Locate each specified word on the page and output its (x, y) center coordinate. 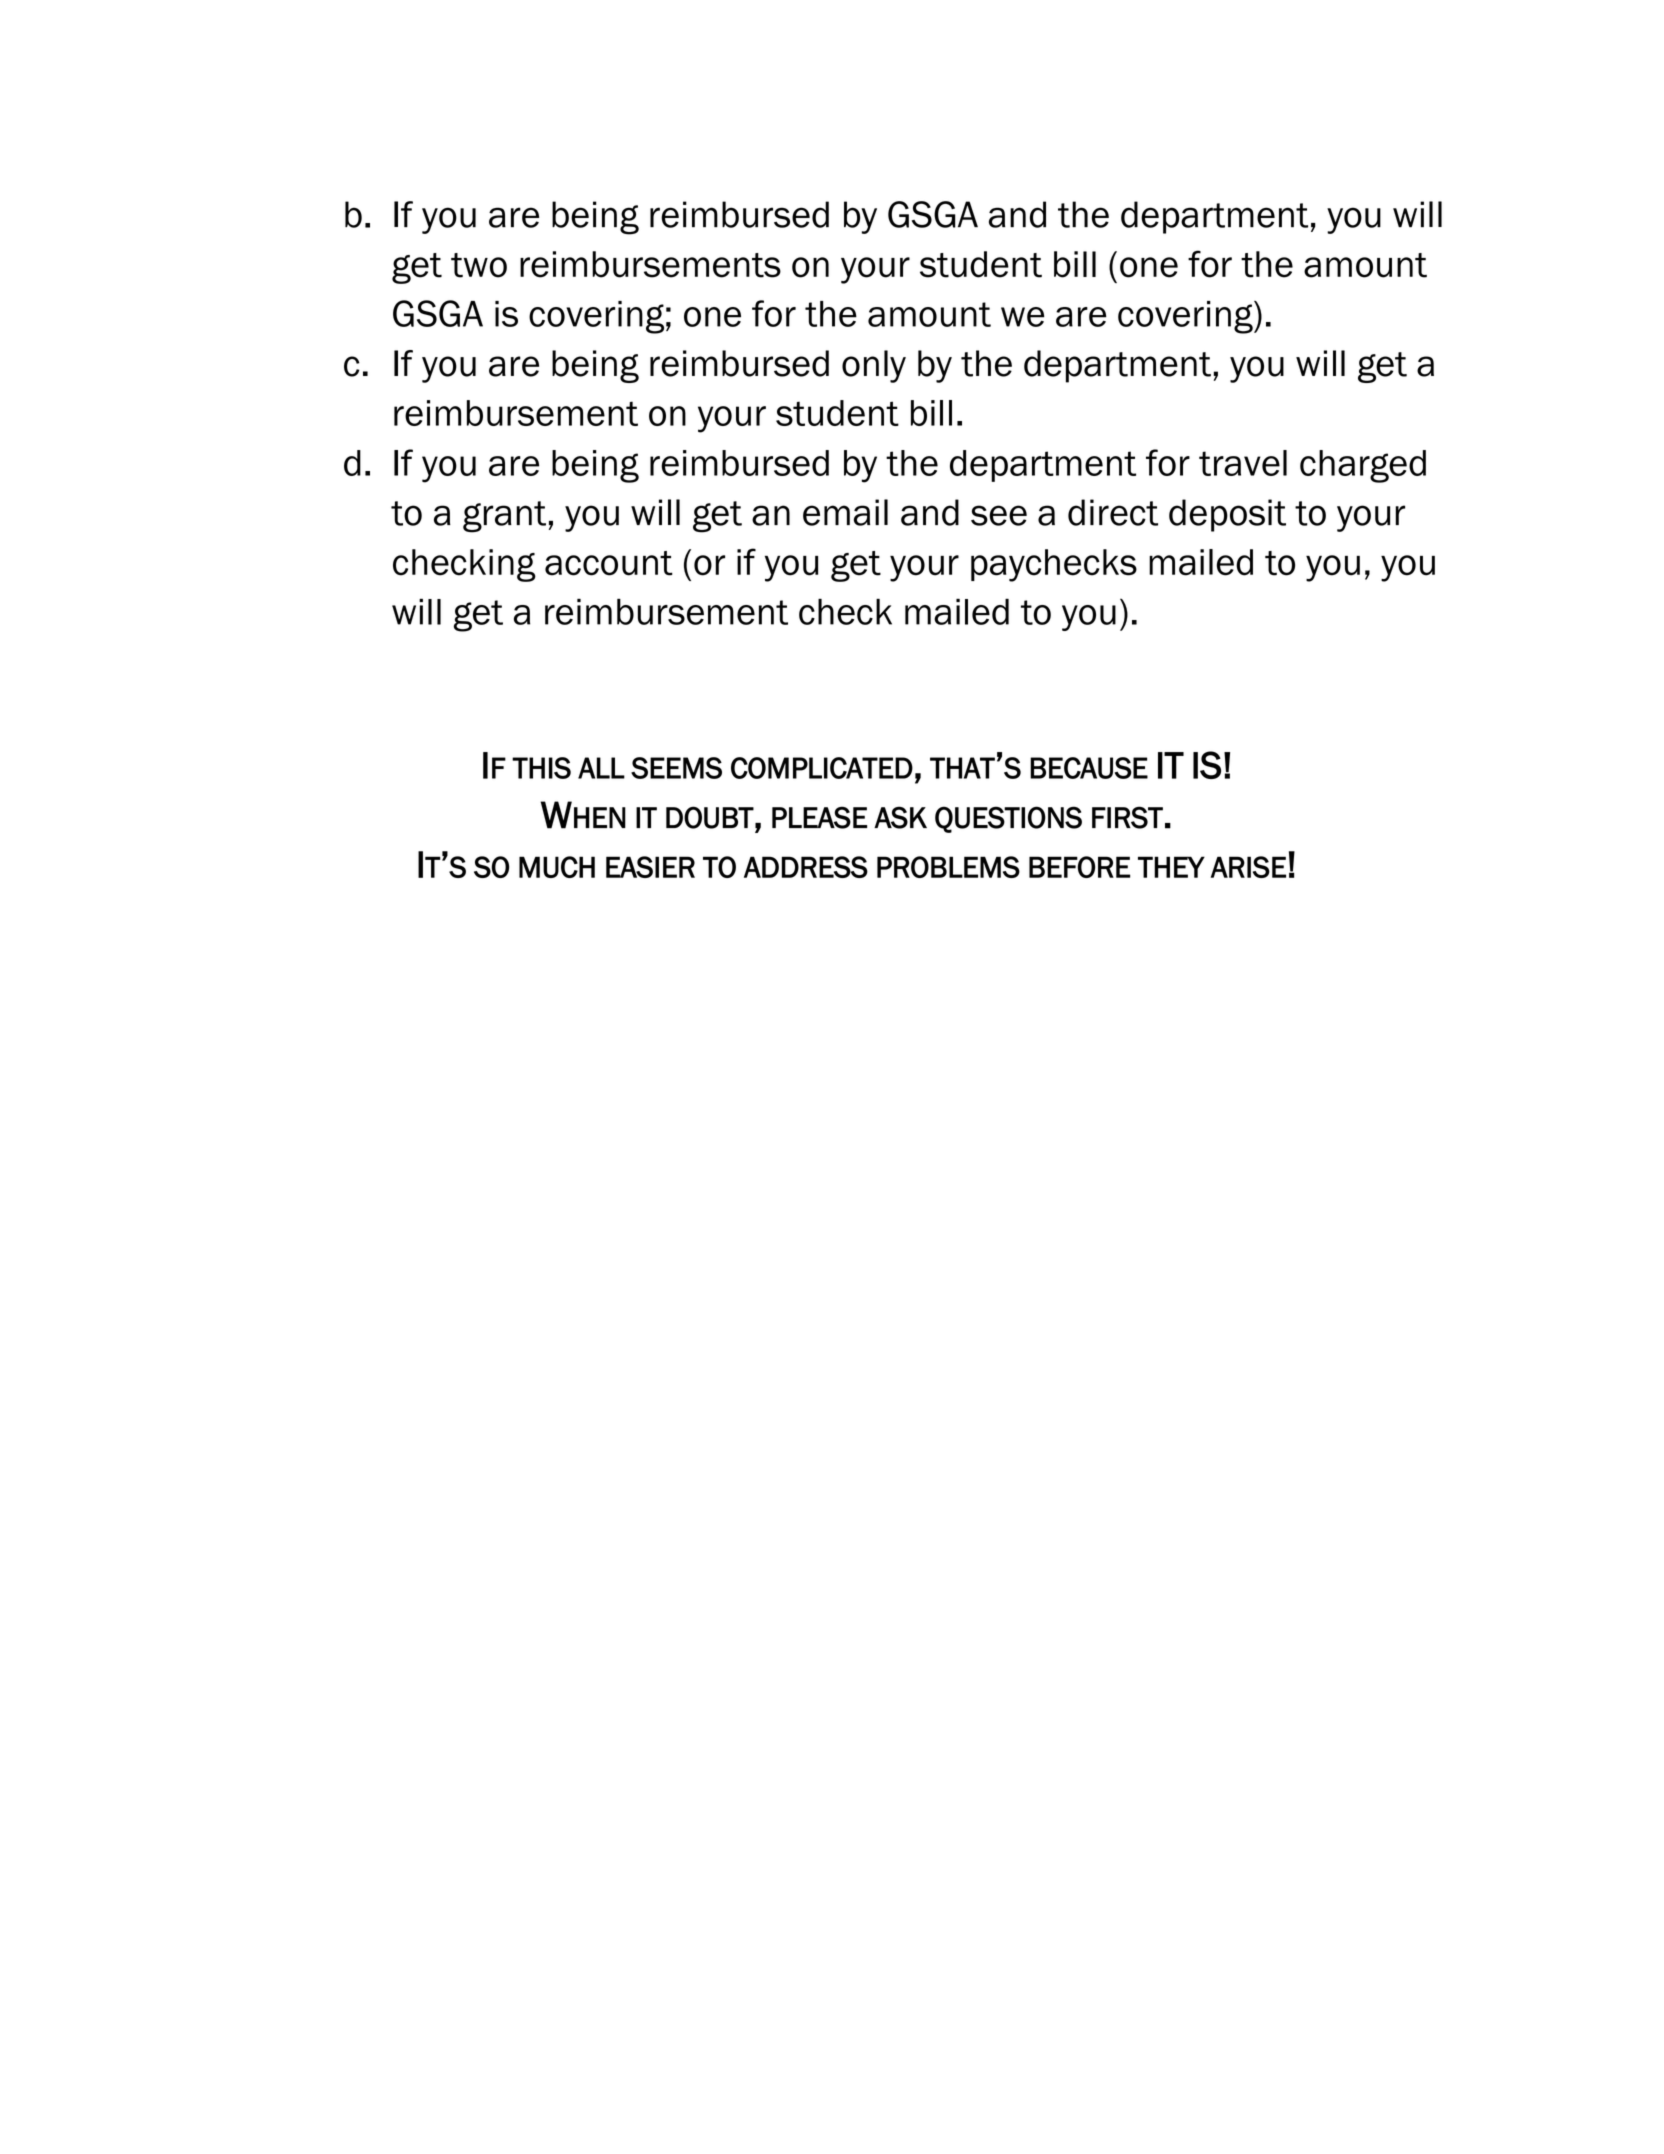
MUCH (557, 867)
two (479, 265)
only (874, 366)
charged (1363, 466)
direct (1113, 512)
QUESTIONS (1008, 819)
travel (1243, 463)
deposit (1227, 515)
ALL (601, 768)
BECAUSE (1089, 768)
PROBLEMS (948, 867)
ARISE (1248, 867)
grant (504, 517)
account (609, 563)
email (845, 512)
